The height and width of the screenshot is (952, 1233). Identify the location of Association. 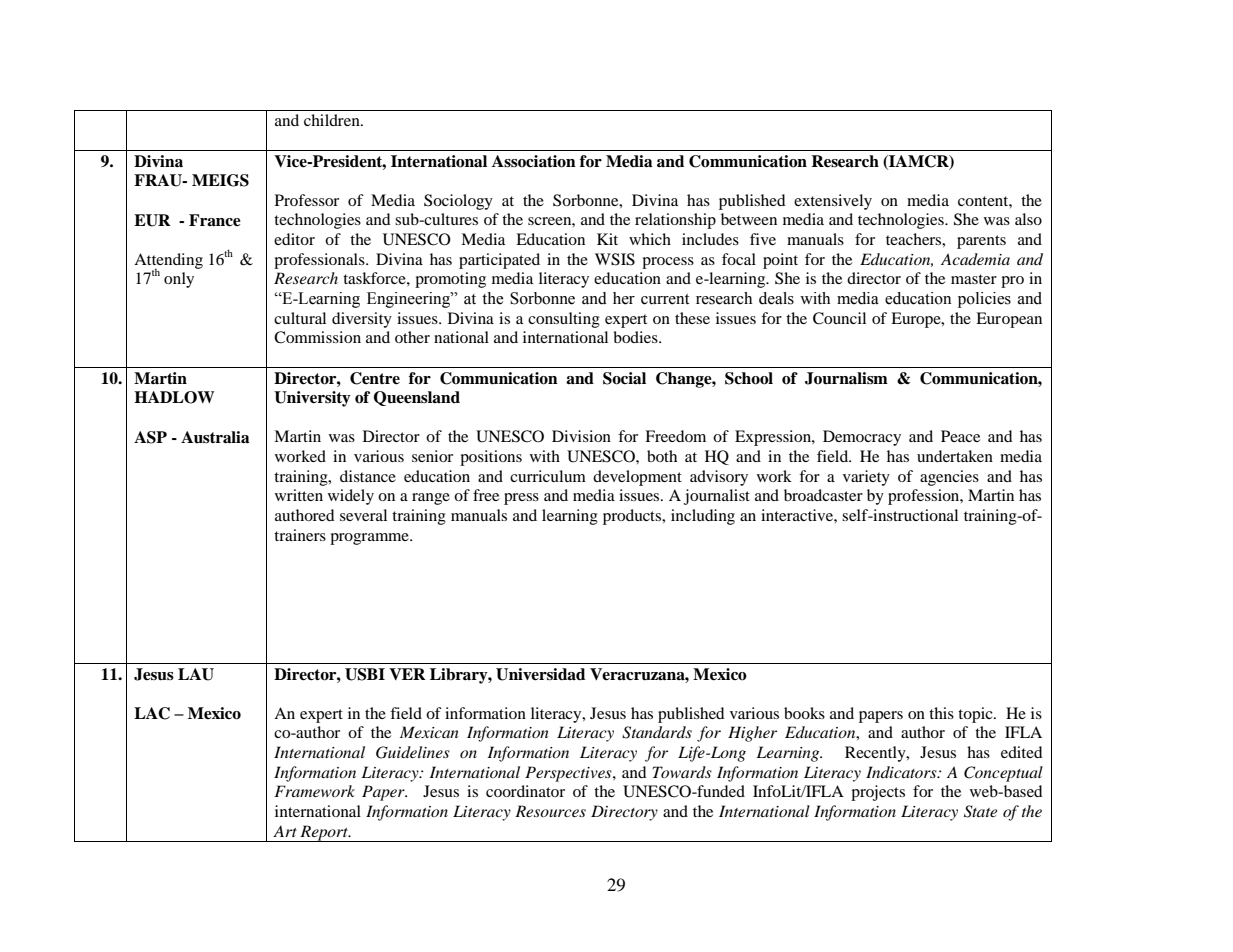
(534, 161).
